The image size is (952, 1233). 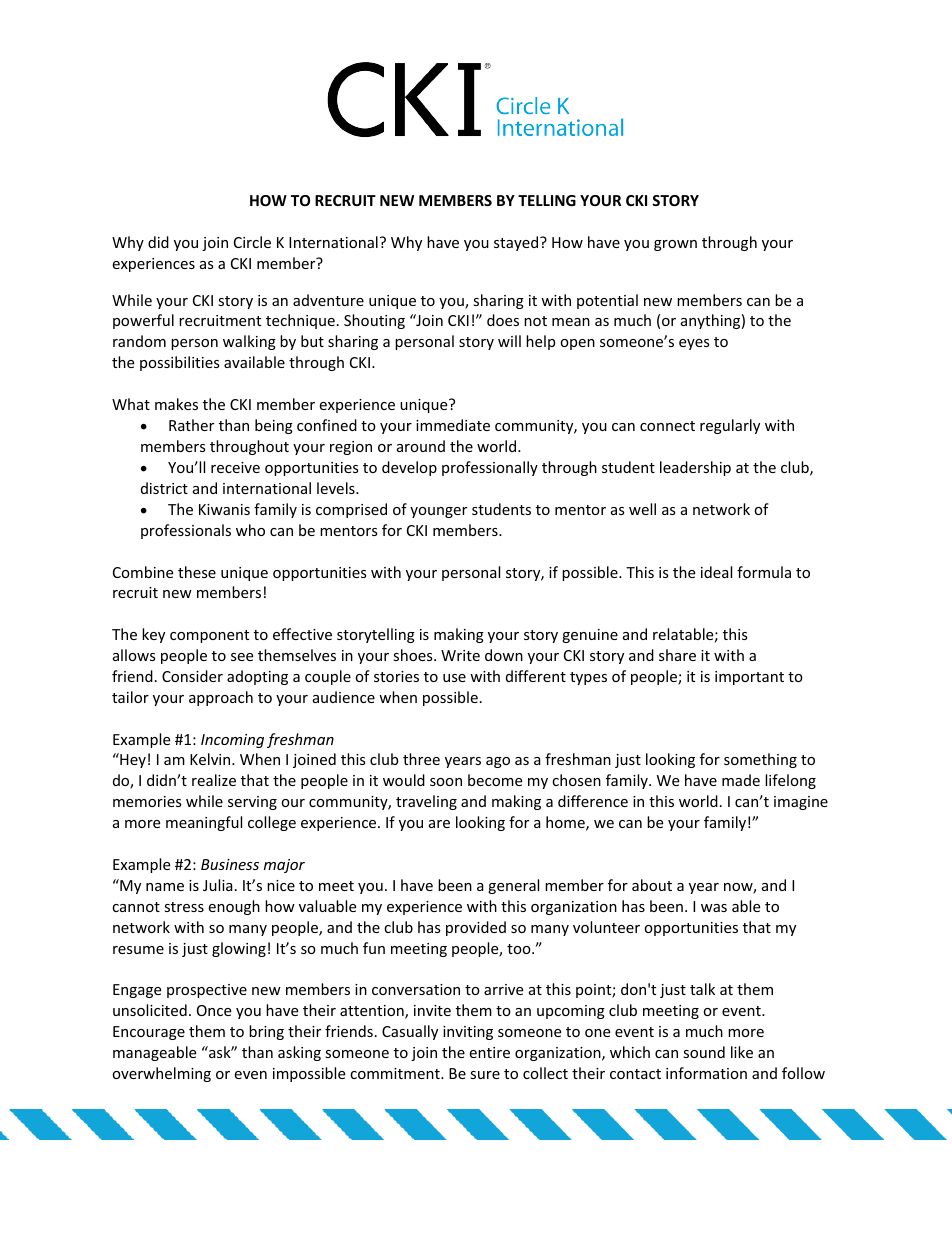 I want to click on ago, so click(x=498, y=762).
